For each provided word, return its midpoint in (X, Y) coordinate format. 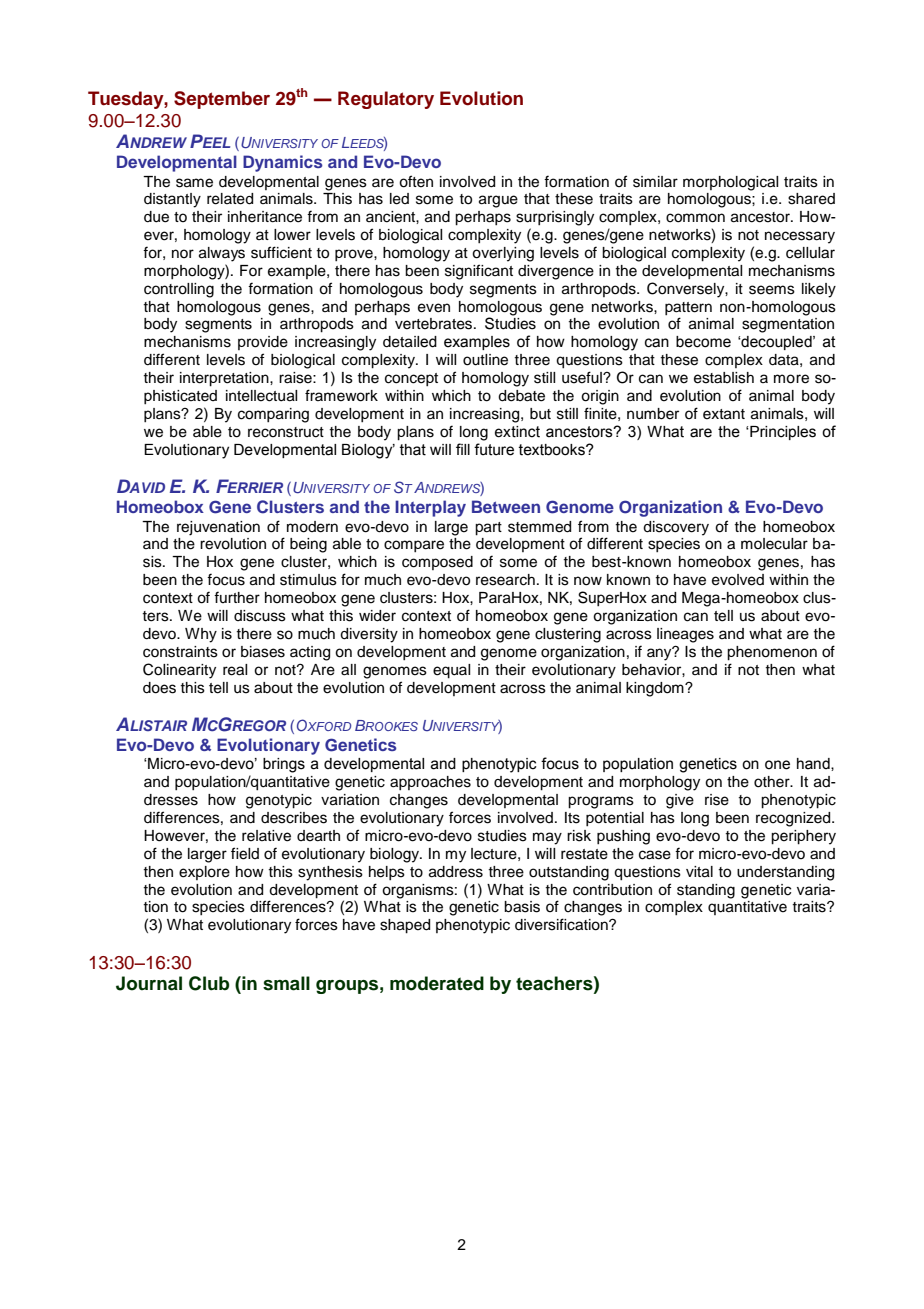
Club (209, 983)
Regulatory (386, 100)
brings (284, 765)
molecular (774, 544)
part (488, 529)
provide (263, 343)
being (308, 545)
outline (485, 360)
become (703, 342)
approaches (430, 783)
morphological (730, 183)
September (222, 100)
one (777, 765)
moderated (437, 983)
